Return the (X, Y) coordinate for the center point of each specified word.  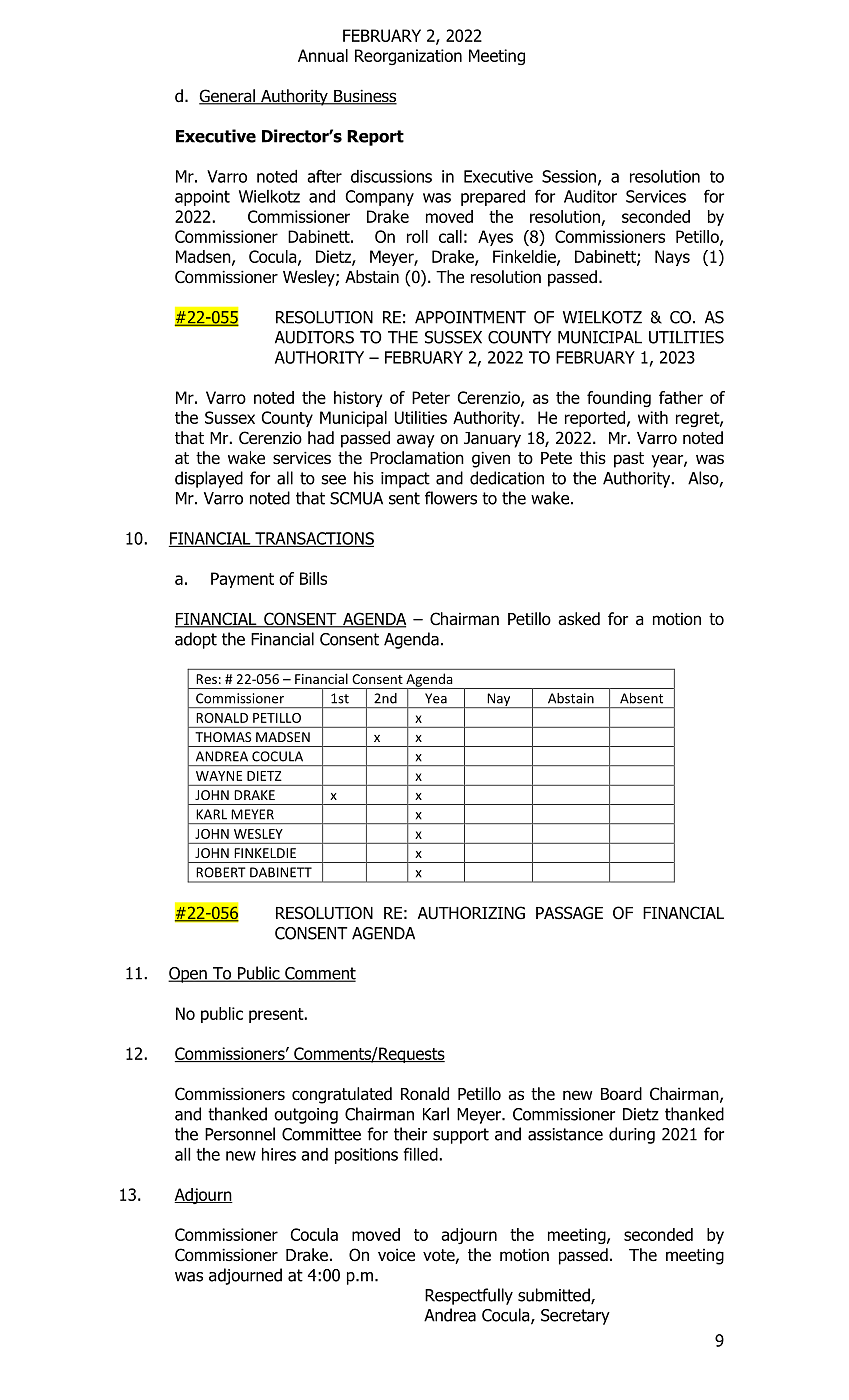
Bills (313, 578)
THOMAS (223, 737)
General (228, 97)
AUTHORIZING (471, 913)
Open (188, 975)
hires (279, 1154)
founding (619, 399)
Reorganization (408, 57)
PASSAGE (569, 913)
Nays (672, 258)
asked (579, 619)
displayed (209, 479)
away (416, 441)
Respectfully (469, 1296)
